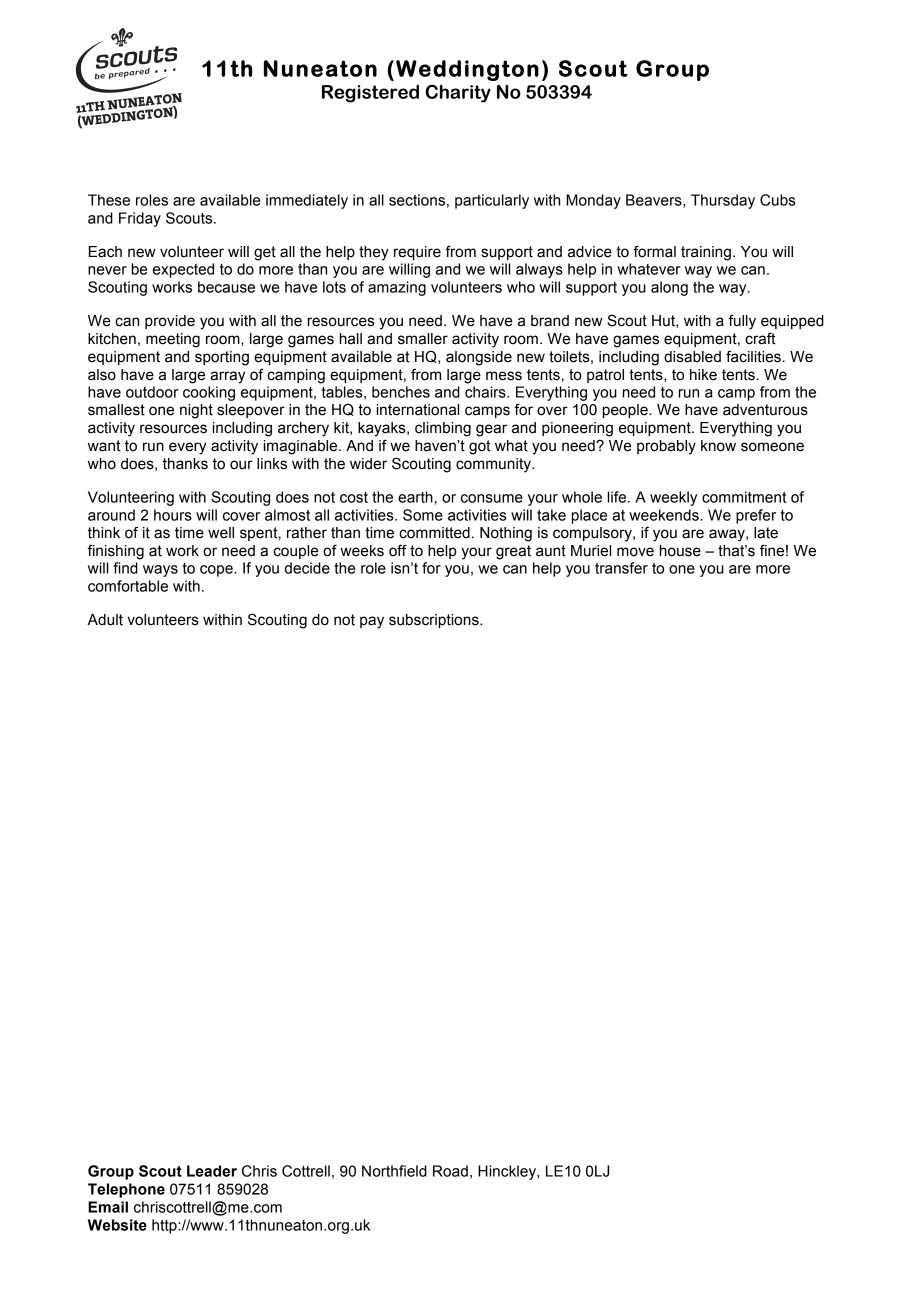 The image size is (924, 1308). Describe the element at coordinates (744, 497) in the page. I see `commitment` at that location.
